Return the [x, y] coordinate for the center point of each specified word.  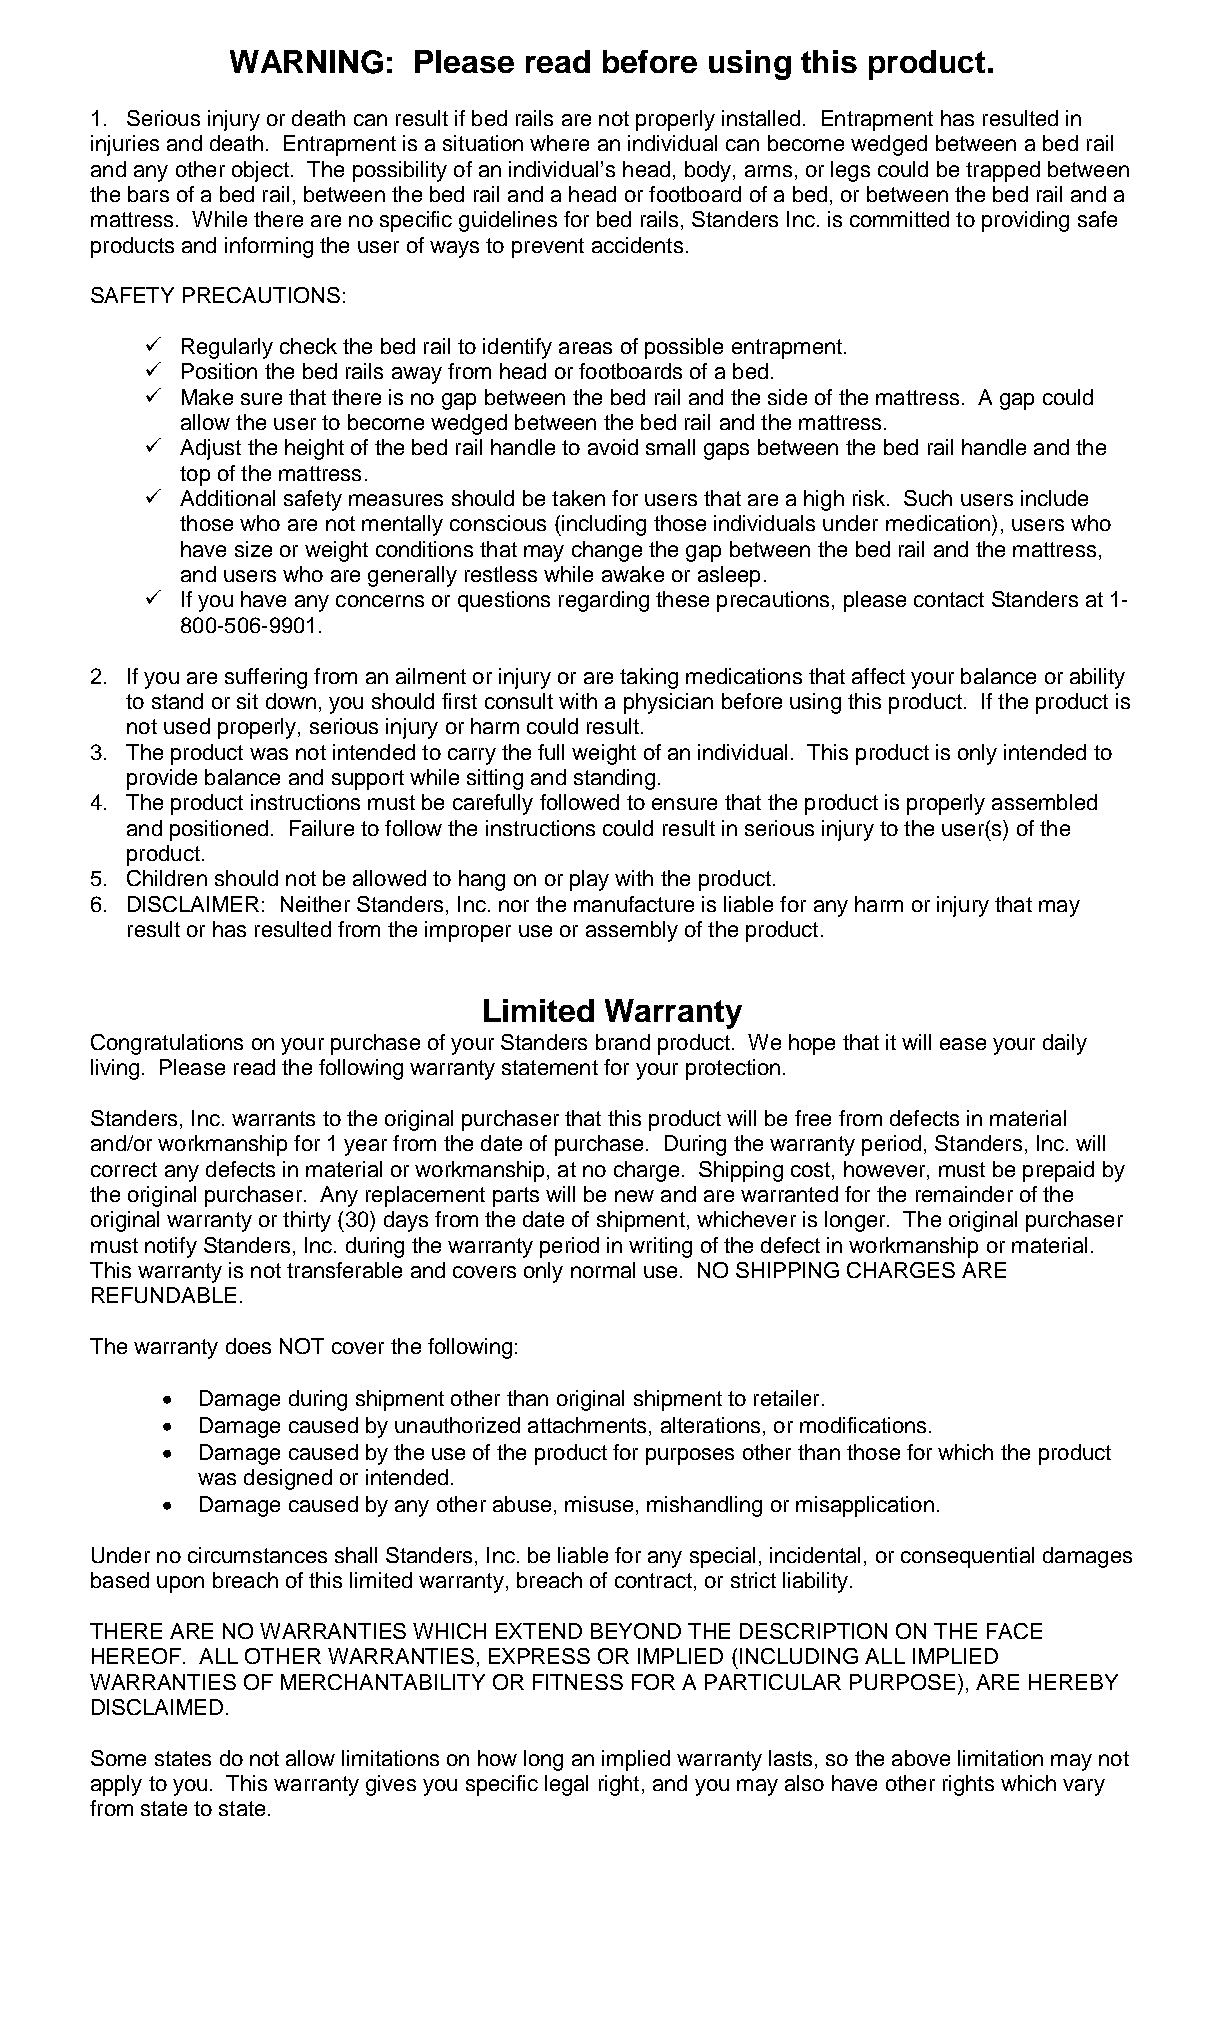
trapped [1003, 171]
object [262, 171]
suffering [266, 678]
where [559, 143]
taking [649, 678]
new [634, 1196]
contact [949, 599]
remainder [964, 1194]
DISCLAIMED [157, 1707]
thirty [307, 1221]
